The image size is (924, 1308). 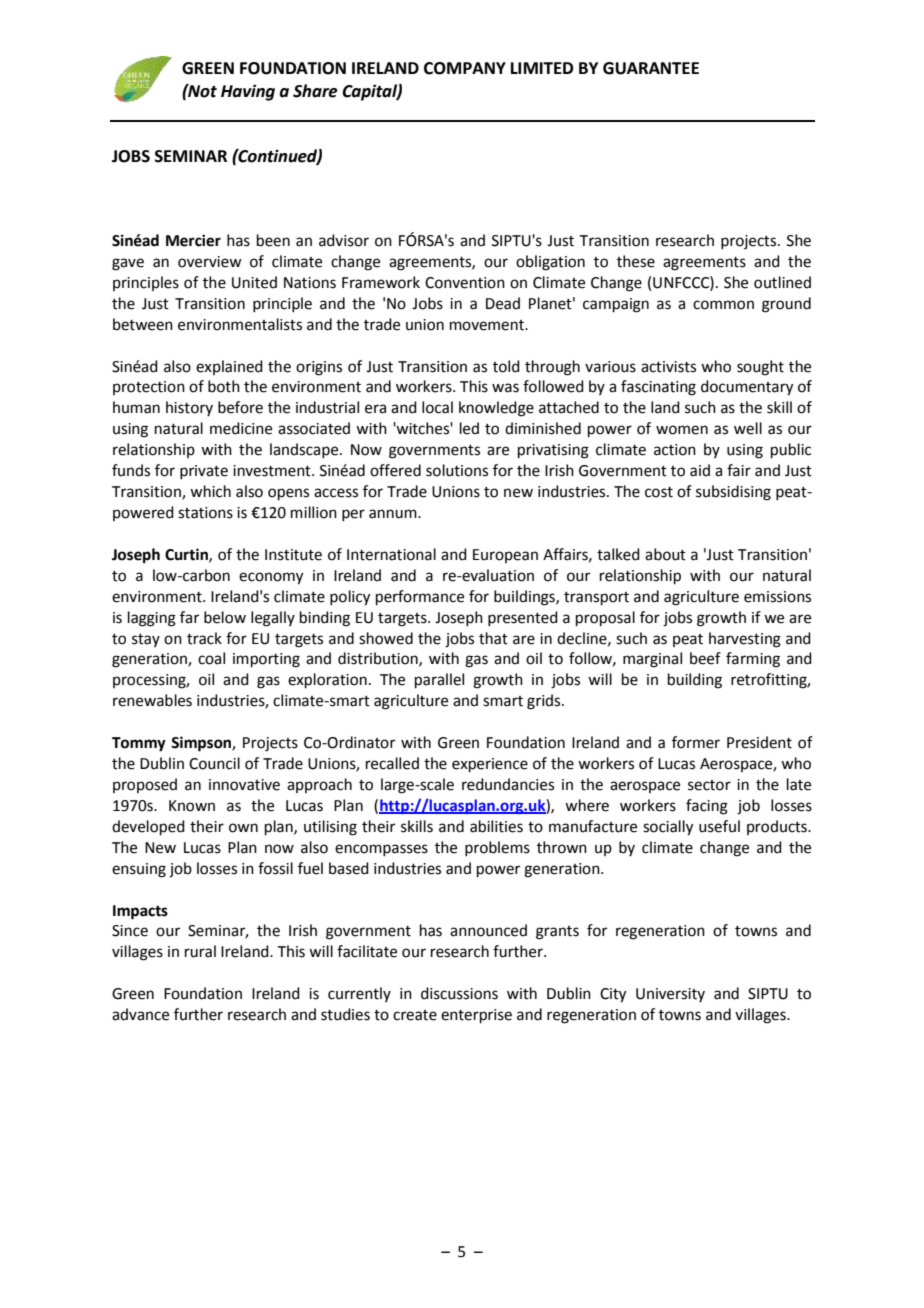 I want to click on rural, so click(x=200, y=951).
